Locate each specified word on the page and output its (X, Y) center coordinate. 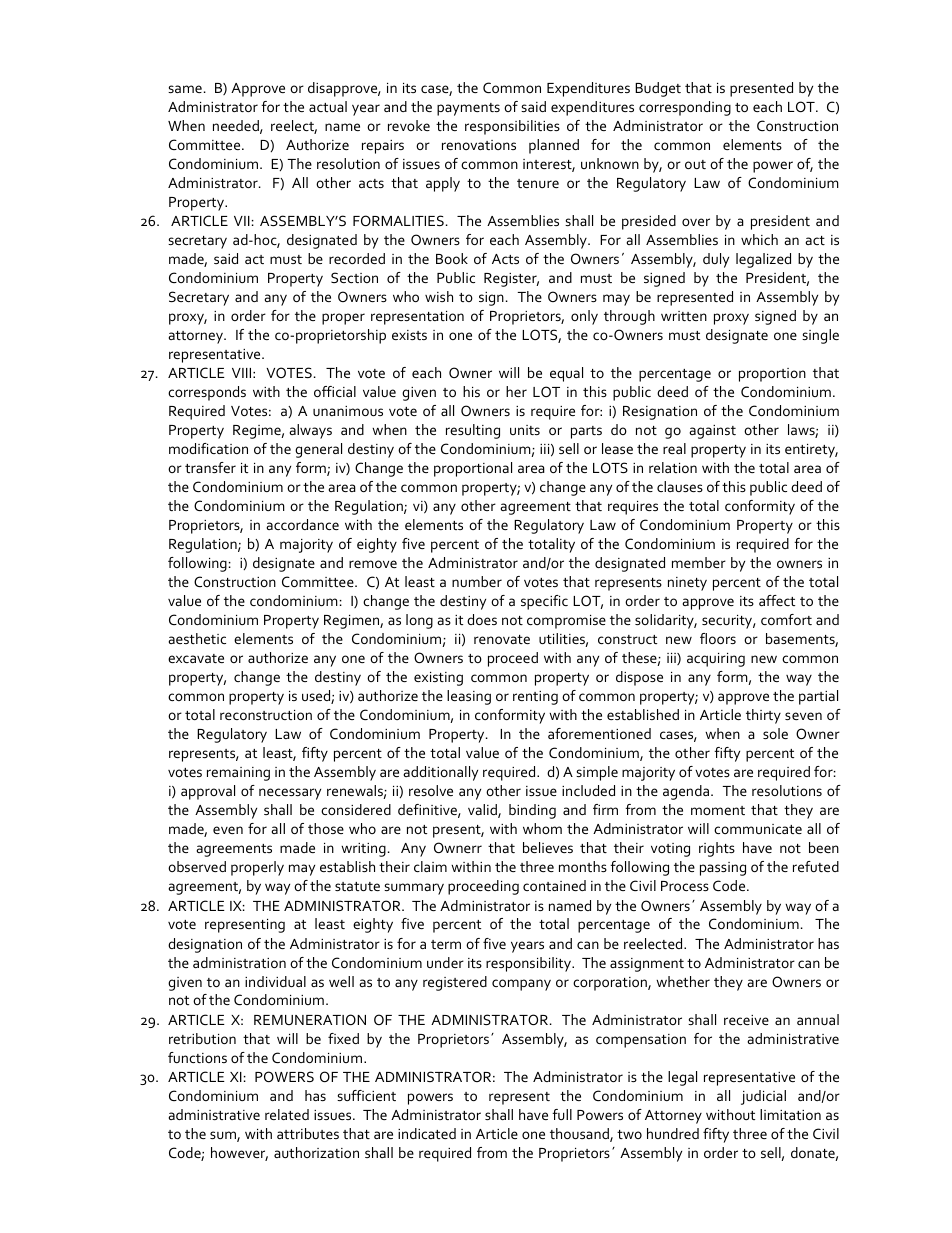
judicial (763, 1097)
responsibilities (512, 127)
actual (328, 106)
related (287, 1114)
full (562, 1114)
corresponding (685, 108)
